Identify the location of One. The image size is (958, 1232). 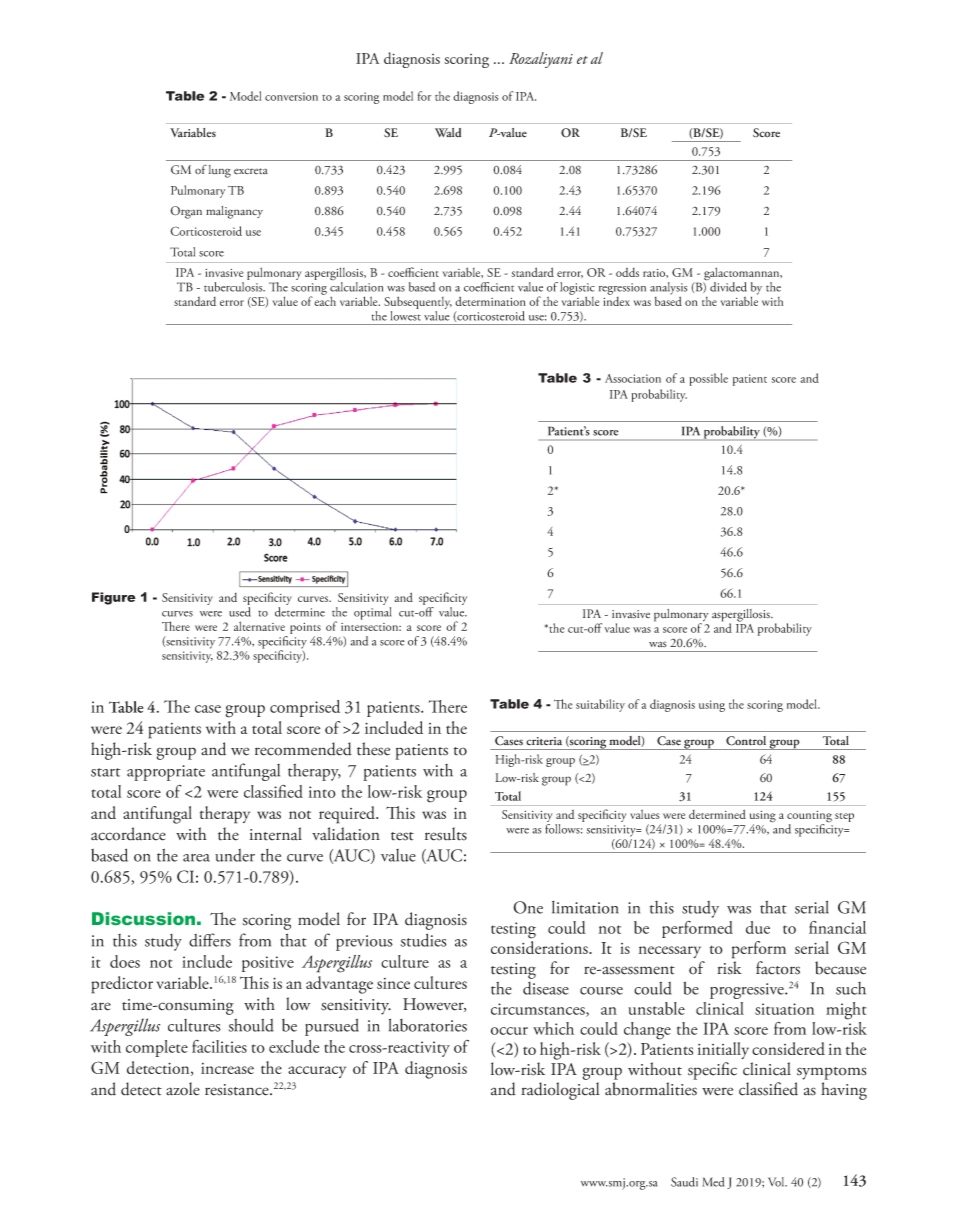
(528, 907).
